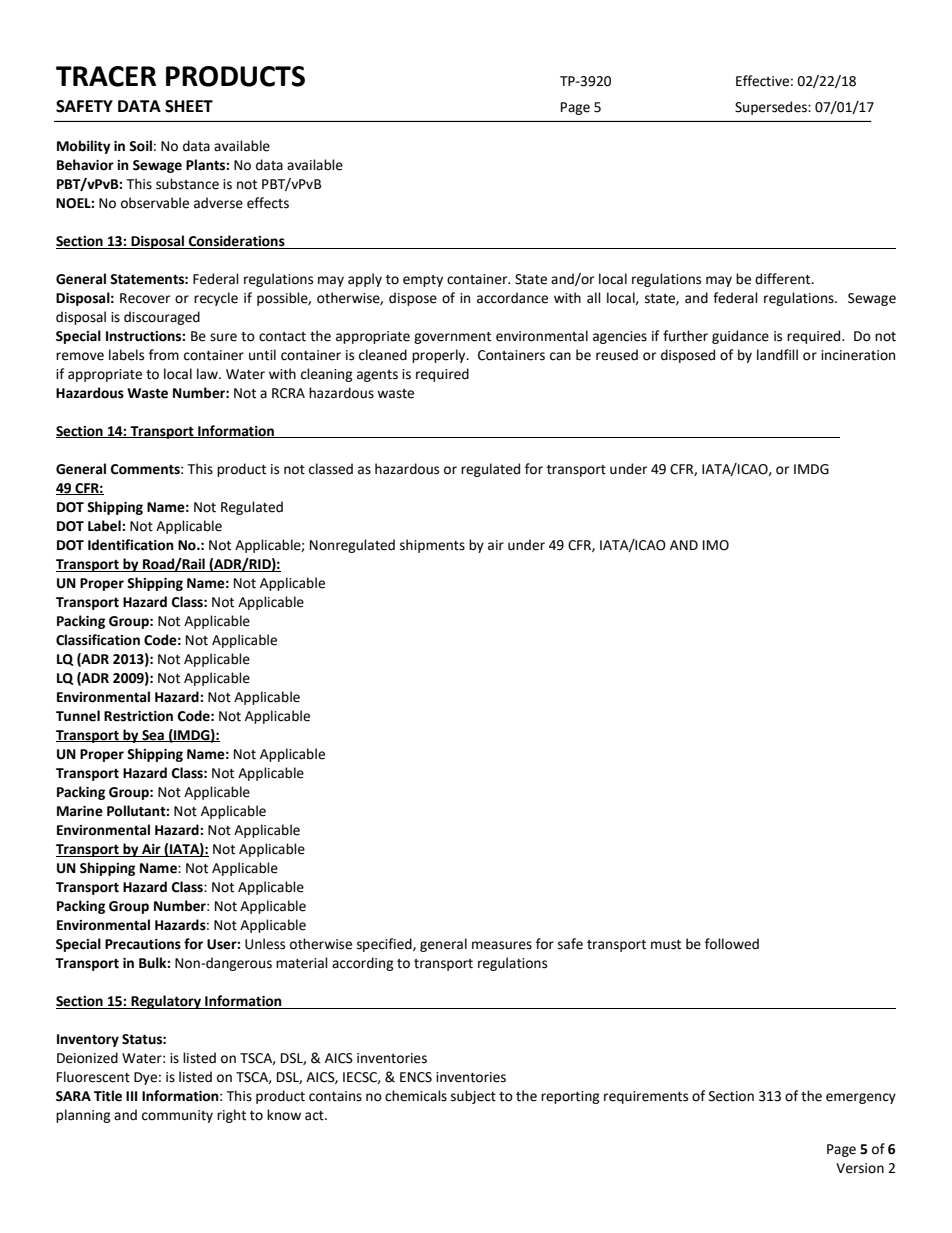 The image size is (952, 1233). Describe the element at coordinates (860, 1168) in the screenshot. I see `Version` at that location.
